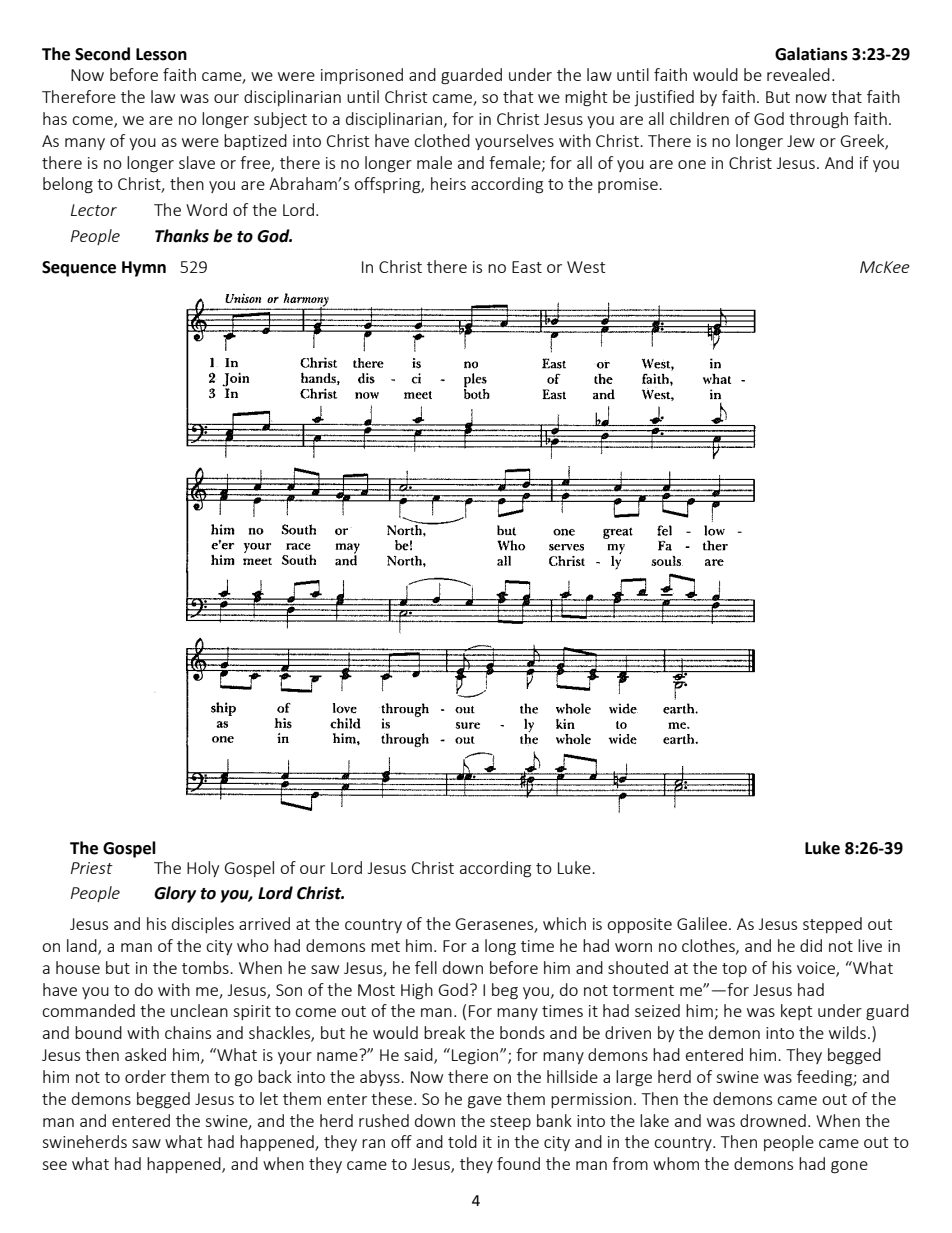  What do you see at coordinates (442, 140) in the page?
I see `clothed` at bounding box center [442, 140].
